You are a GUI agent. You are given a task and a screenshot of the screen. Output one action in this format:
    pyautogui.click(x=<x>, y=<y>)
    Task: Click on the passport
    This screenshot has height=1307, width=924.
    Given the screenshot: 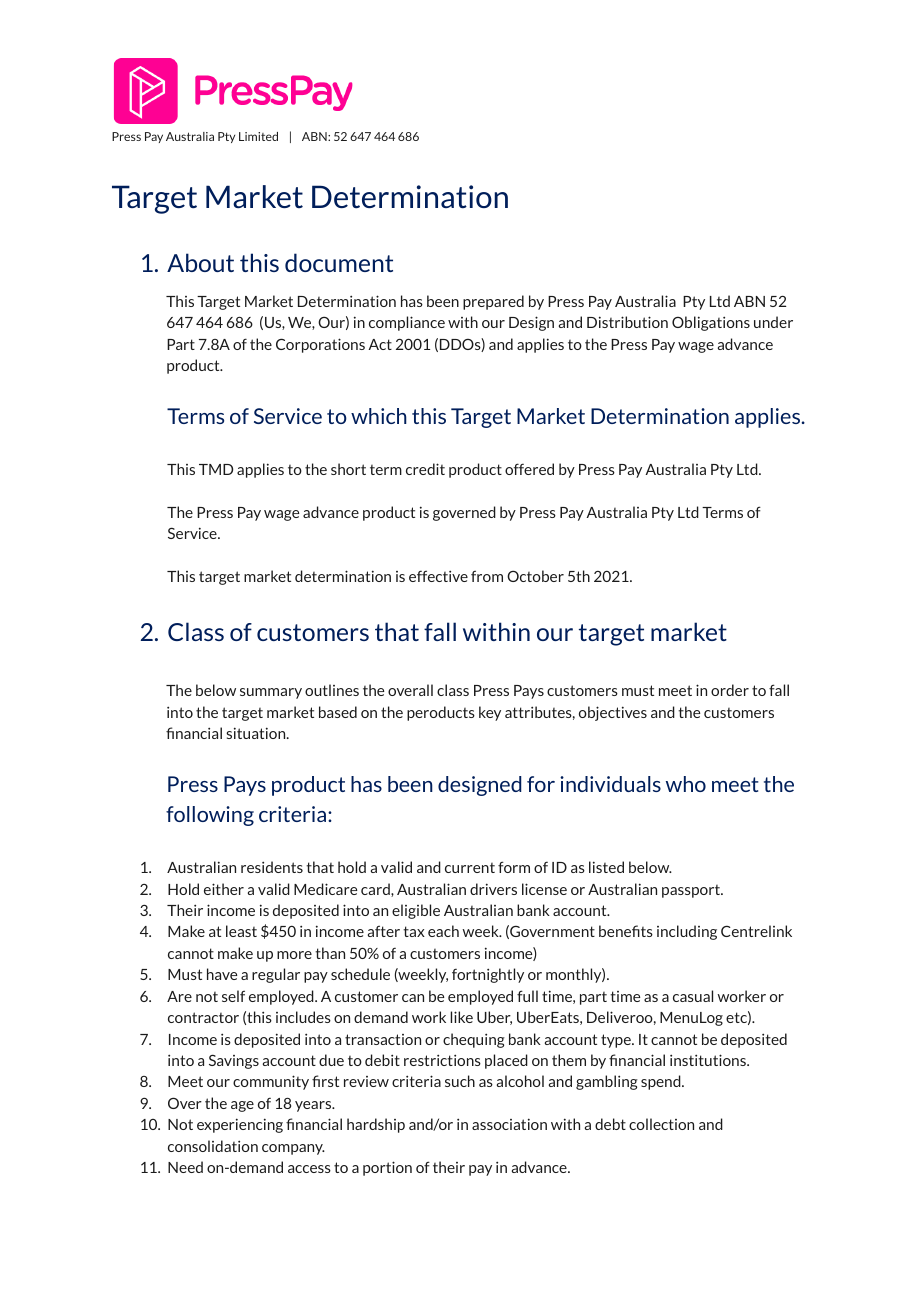 What is the action you would take?
    pyautogui.click(x=692, y=891)
